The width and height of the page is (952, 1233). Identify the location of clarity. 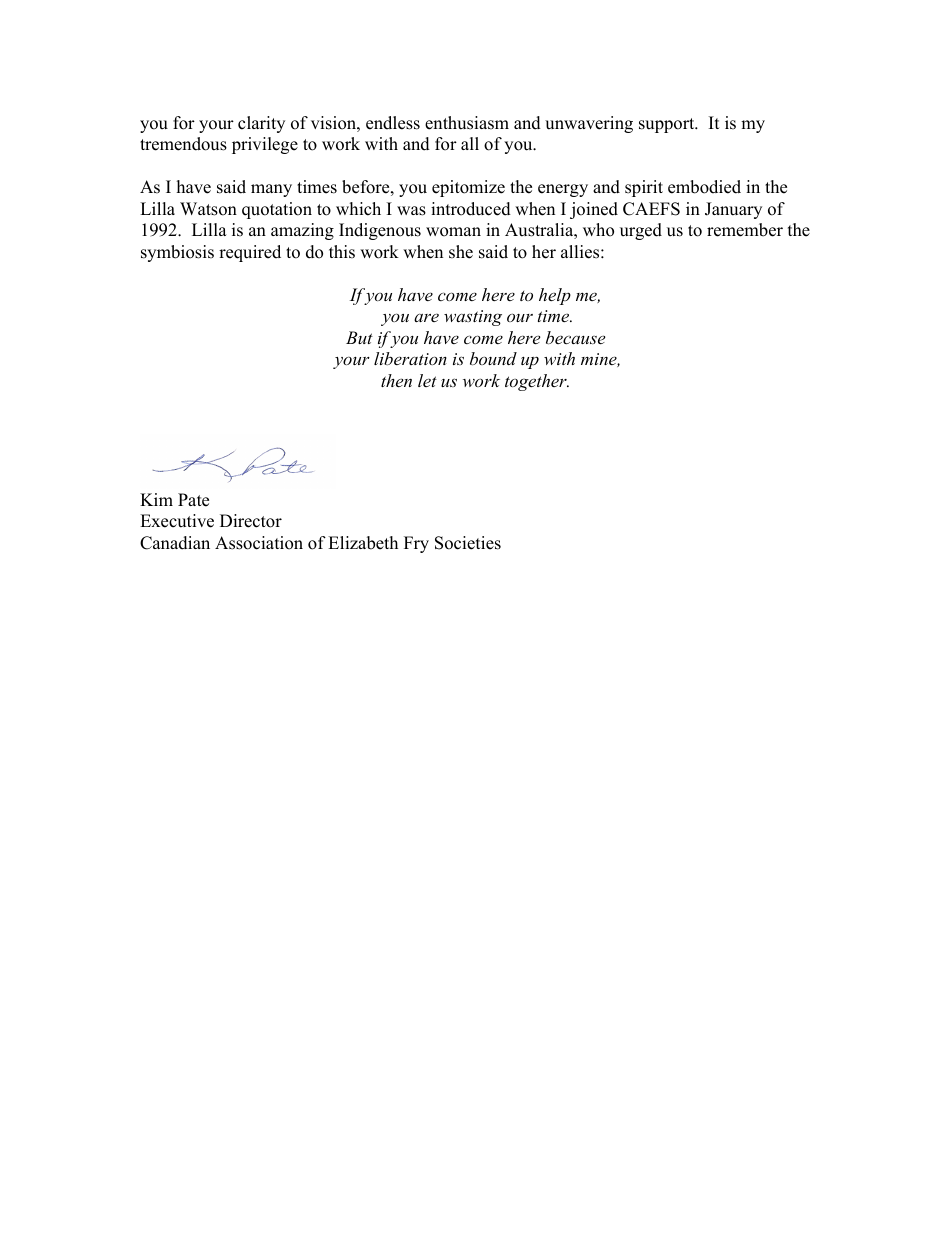
(261, 124).
